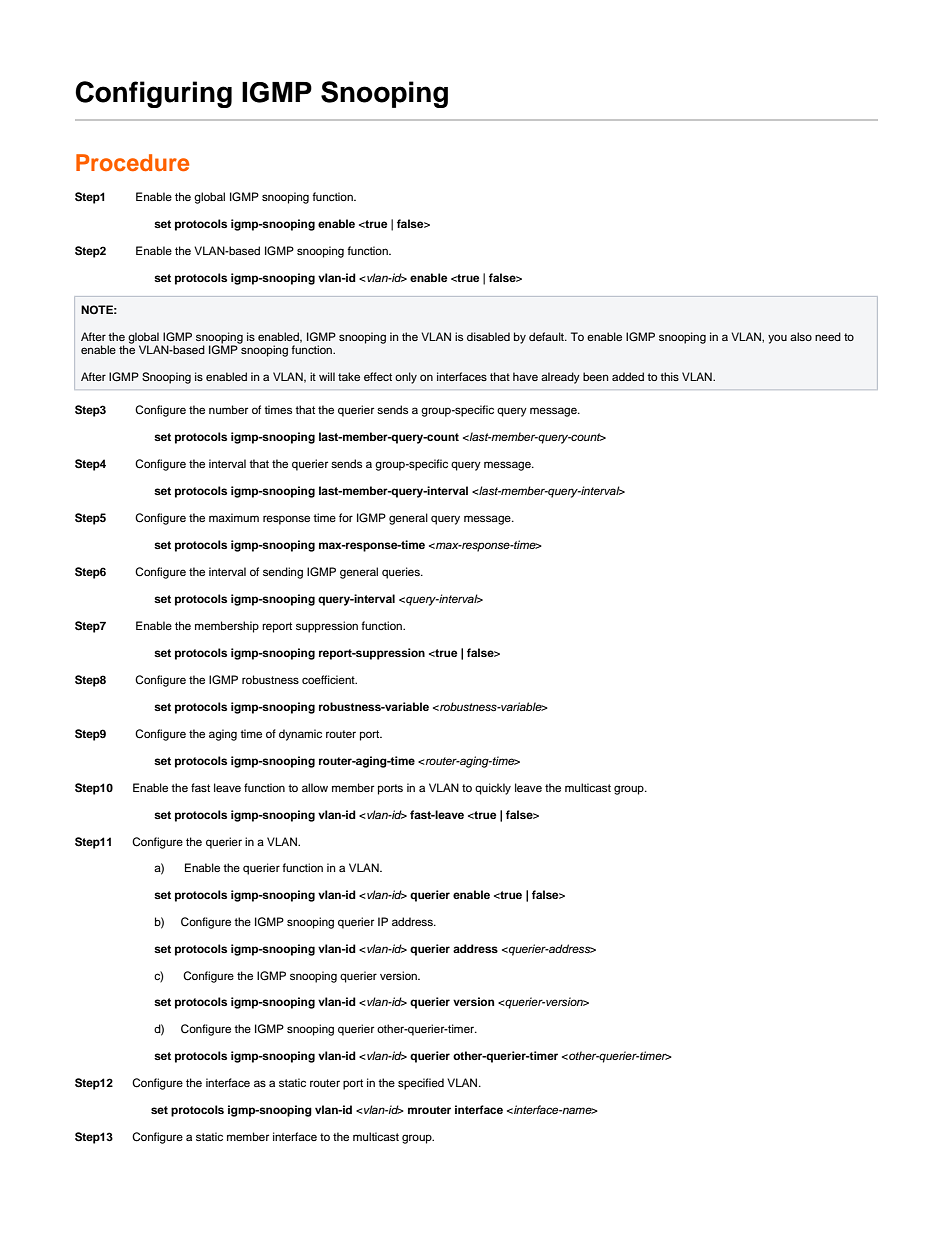 The width and height of the document is (952, 1233). Describe the element at coordinates (283, 573) in the document. I see `sending` at that location.
